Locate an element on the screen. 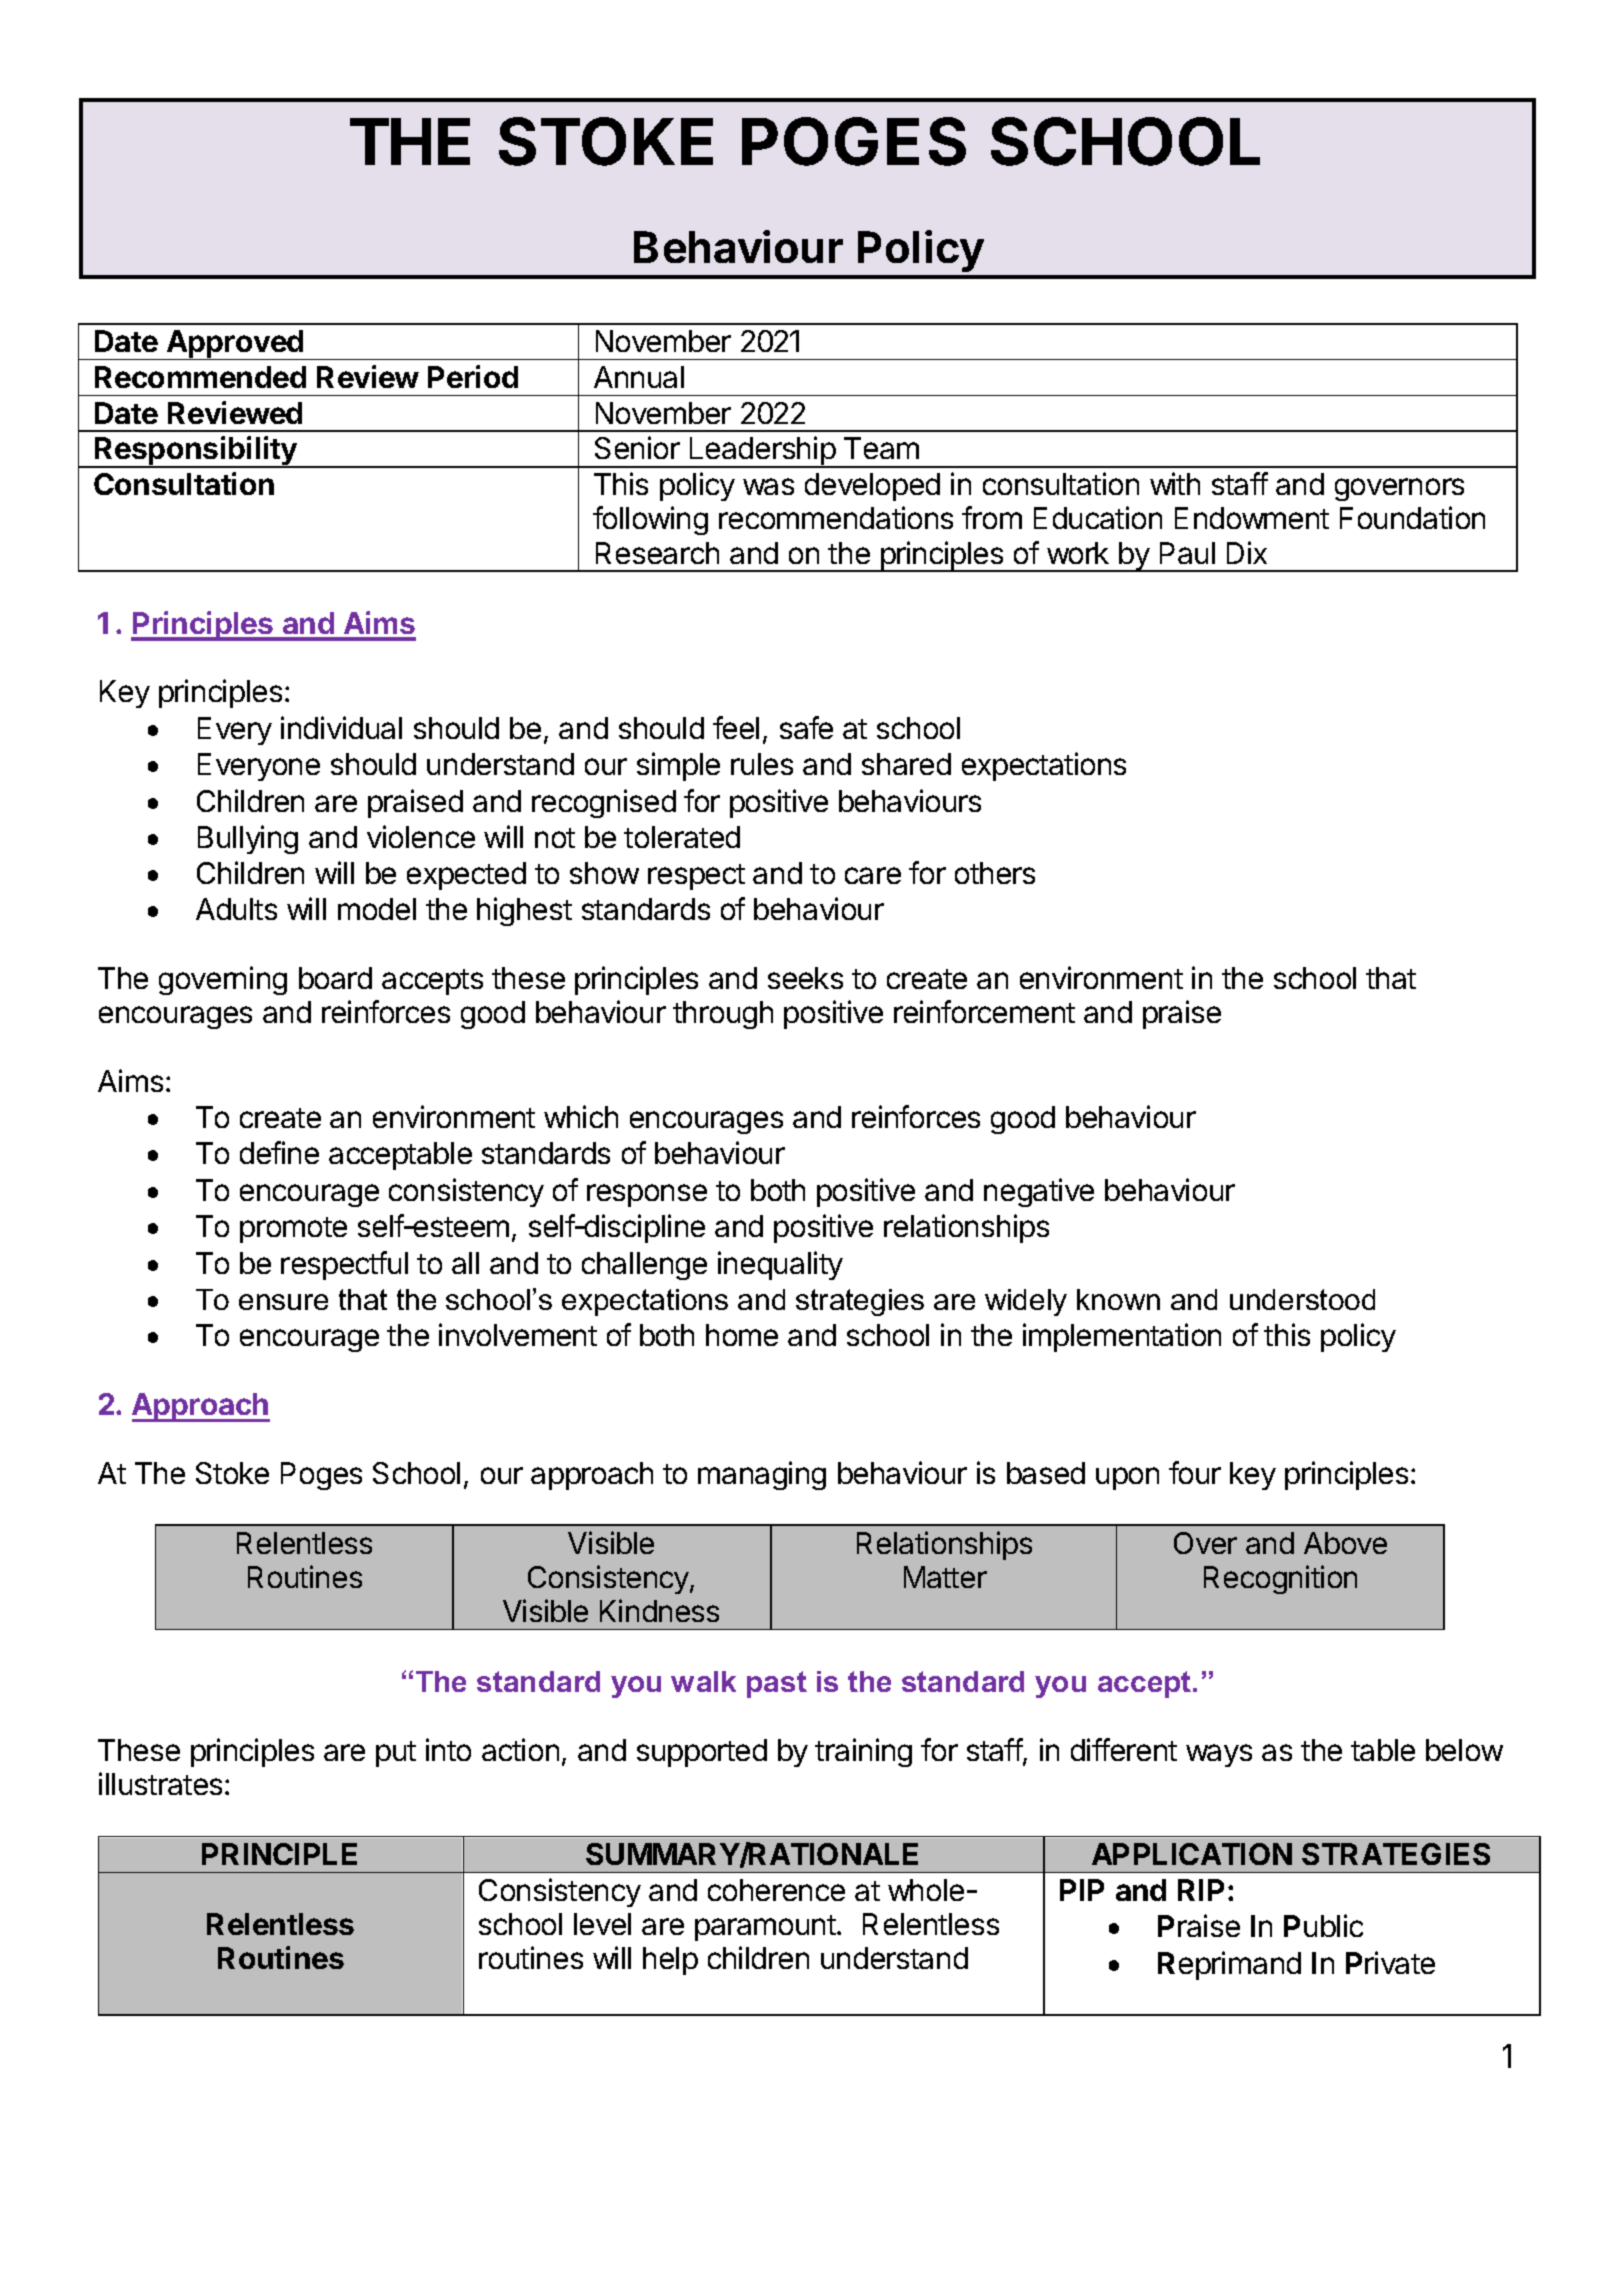  others is located at coordinates (995, 873).
